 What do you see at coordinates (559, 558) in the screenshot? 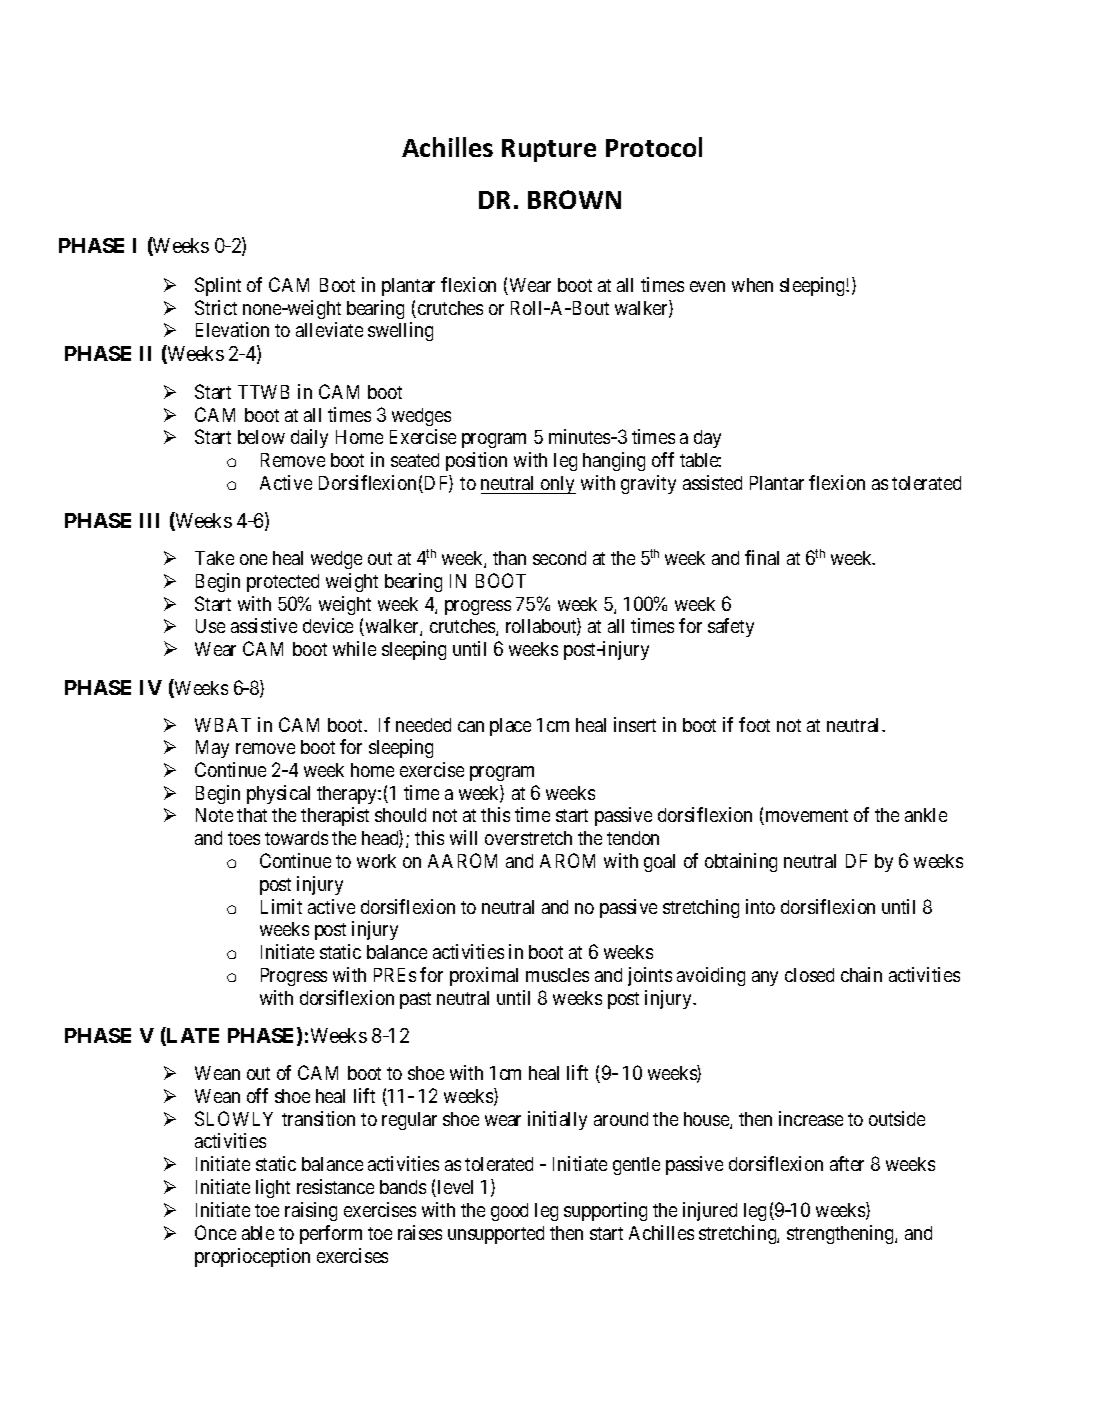
I see `second` at bounding box center [559, 558].
